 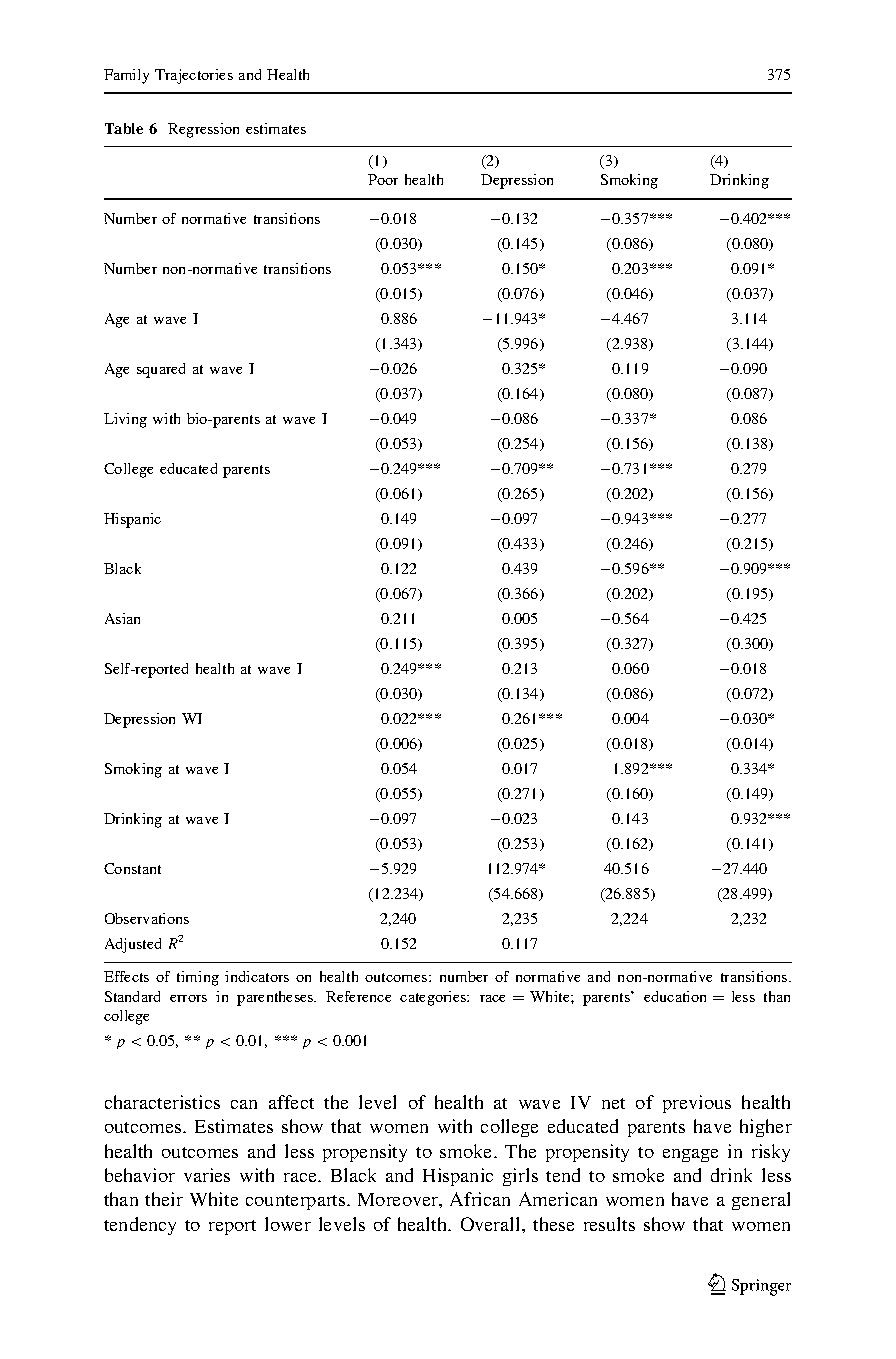 What do you see at coordinates (122, 618) in the screenshot?
I see `Asian` at bounding box center [122, 618].
